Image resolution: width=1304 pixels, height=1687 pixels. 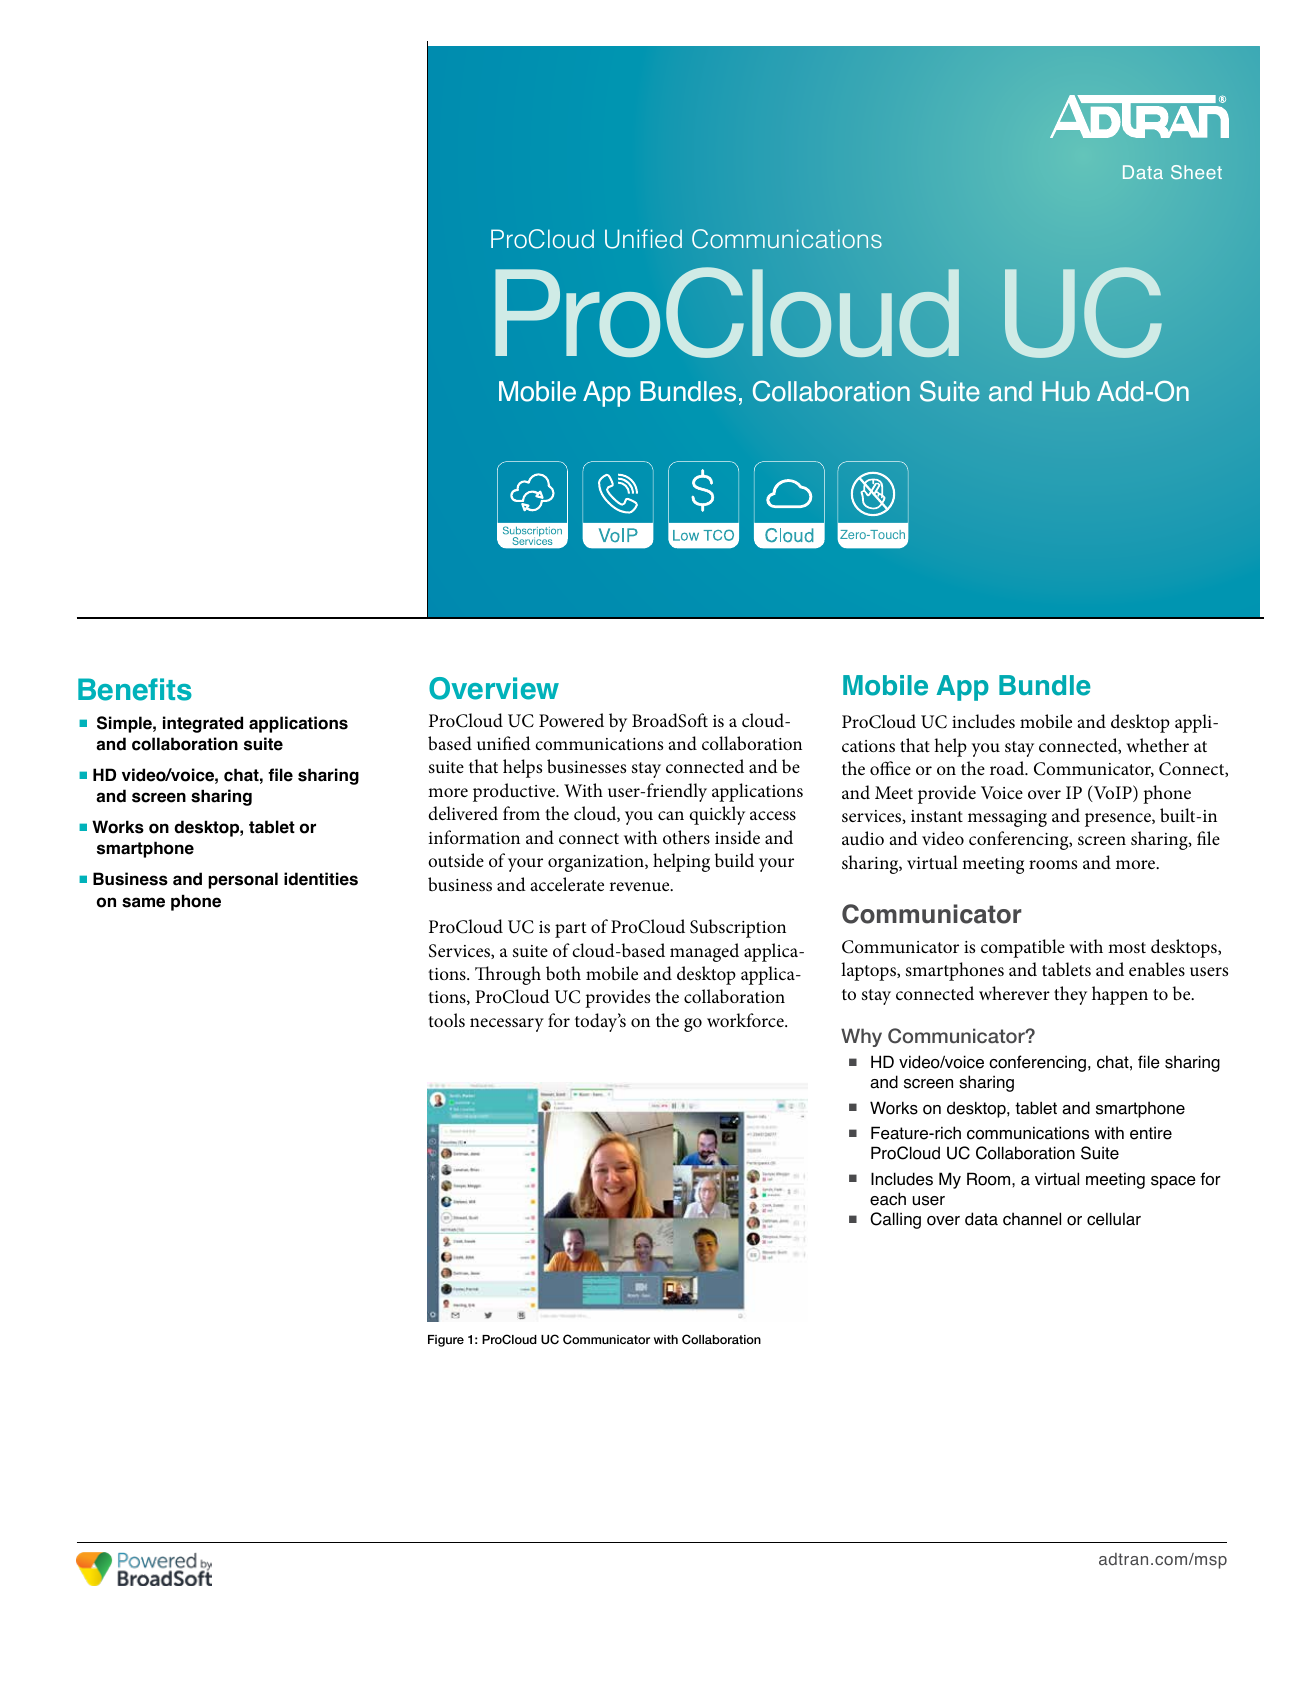 I want to click on workforce, so click(x=746, y=1020).
